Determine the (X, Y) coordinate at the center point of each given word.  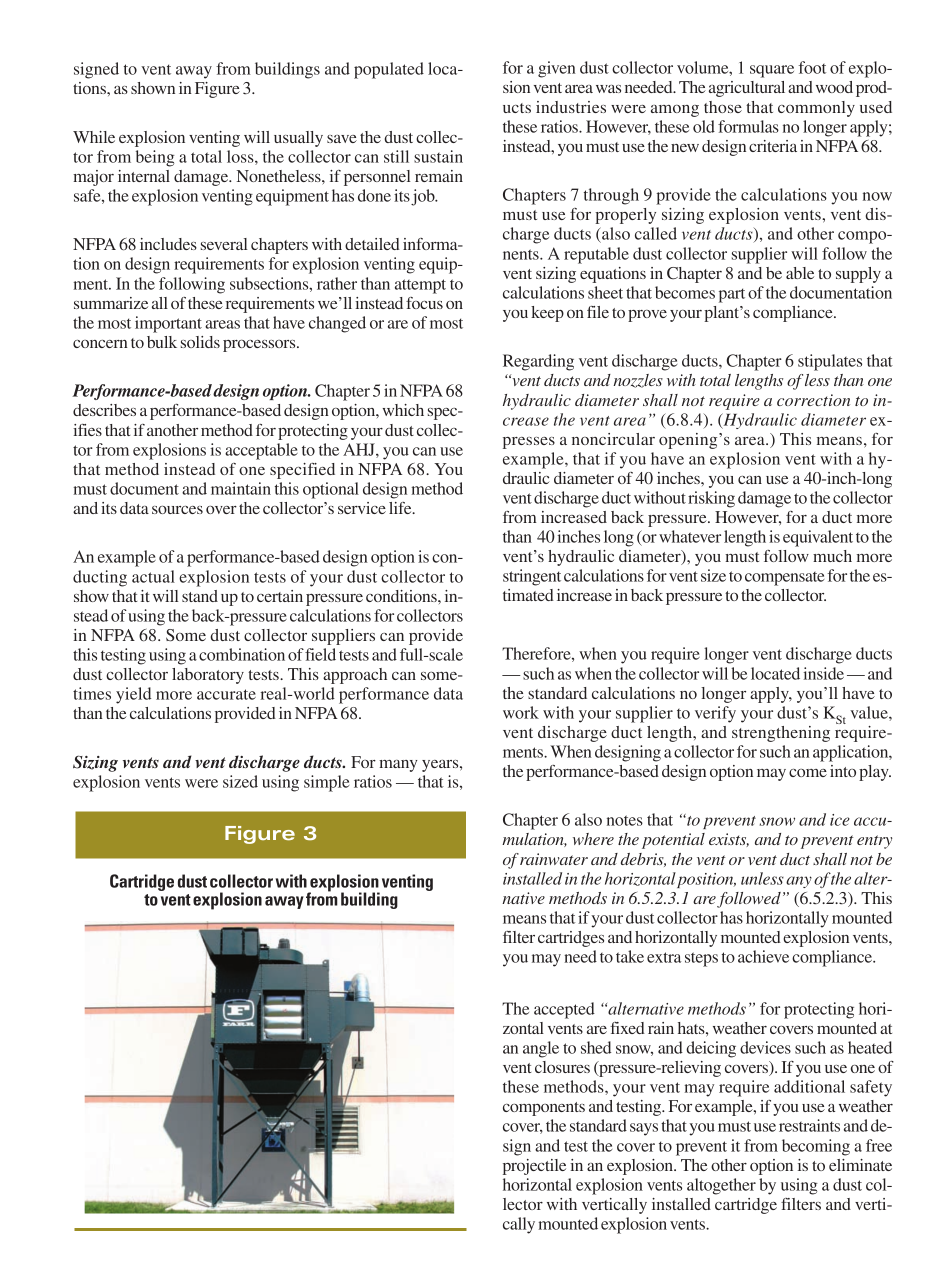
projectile (534, 1167)
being (155, 158)
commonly (816, 109)
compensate (784, 579)
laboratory (208, 676)
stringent (532, 577)
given (557, 69)
